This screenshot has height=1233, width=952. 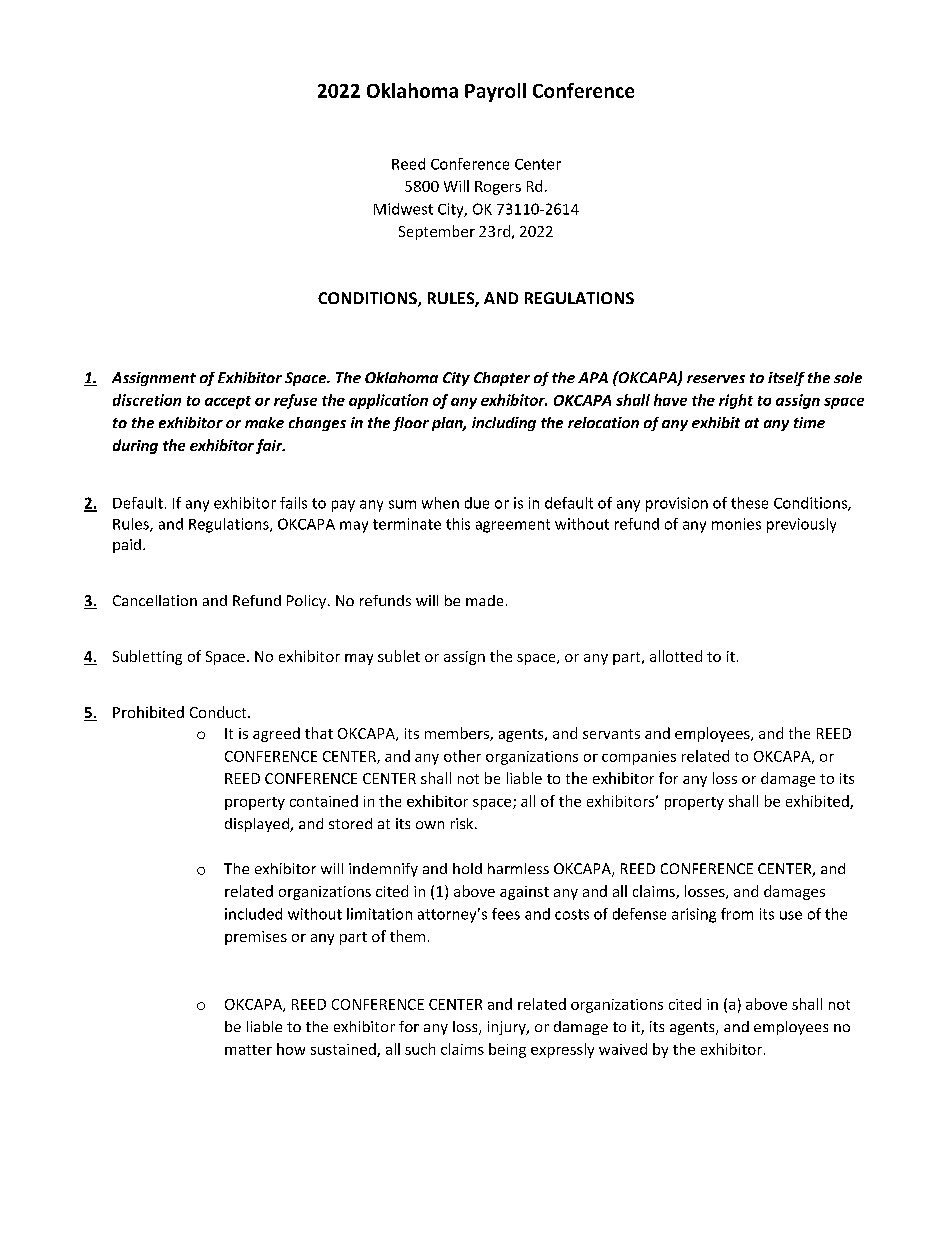 I want to click on Rogers, so click(x=498, y=188).
